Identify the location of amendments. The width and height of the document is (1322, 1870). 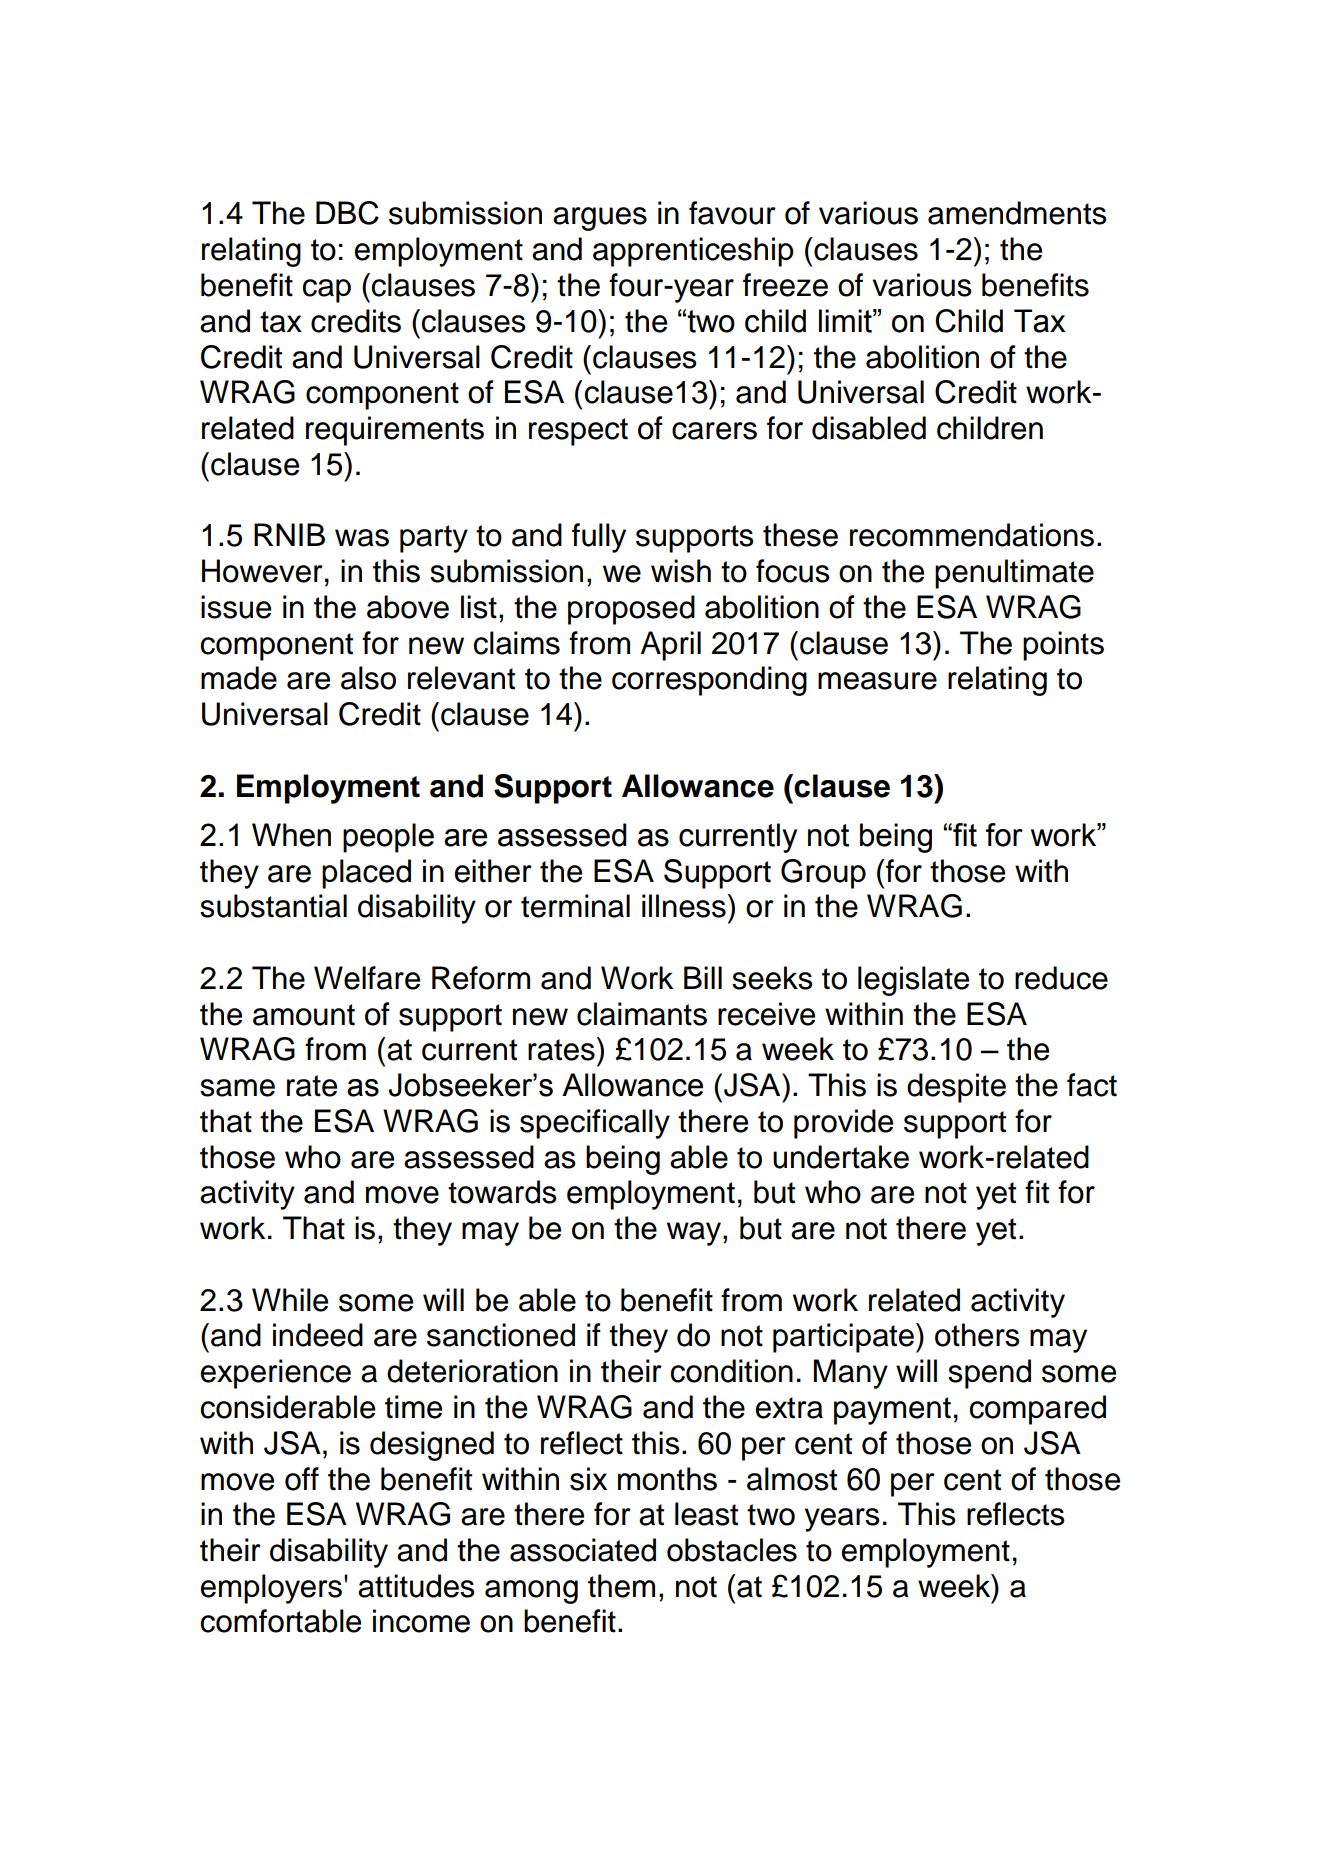
(1017, 213).
